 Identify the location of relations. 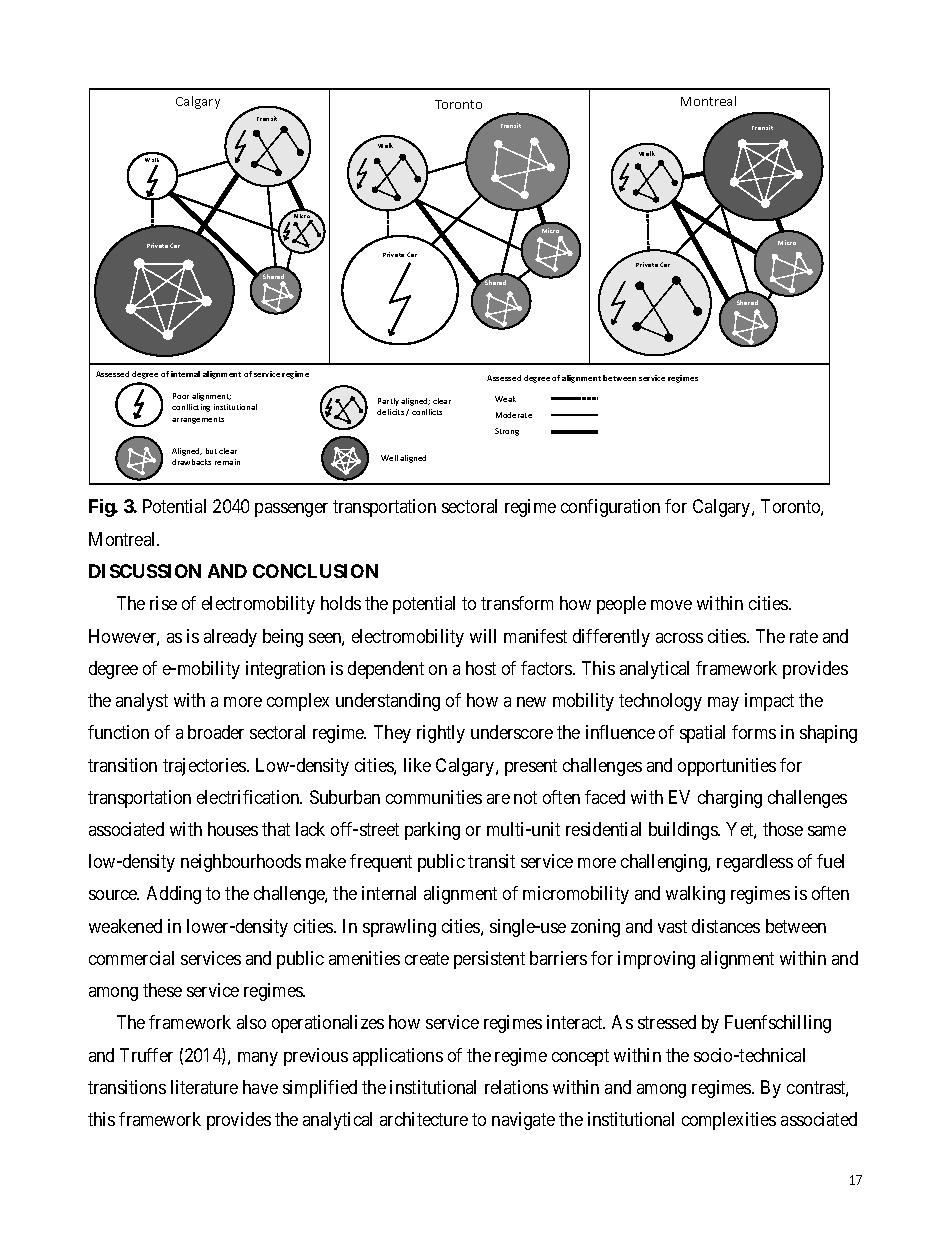
(516, 1087).
